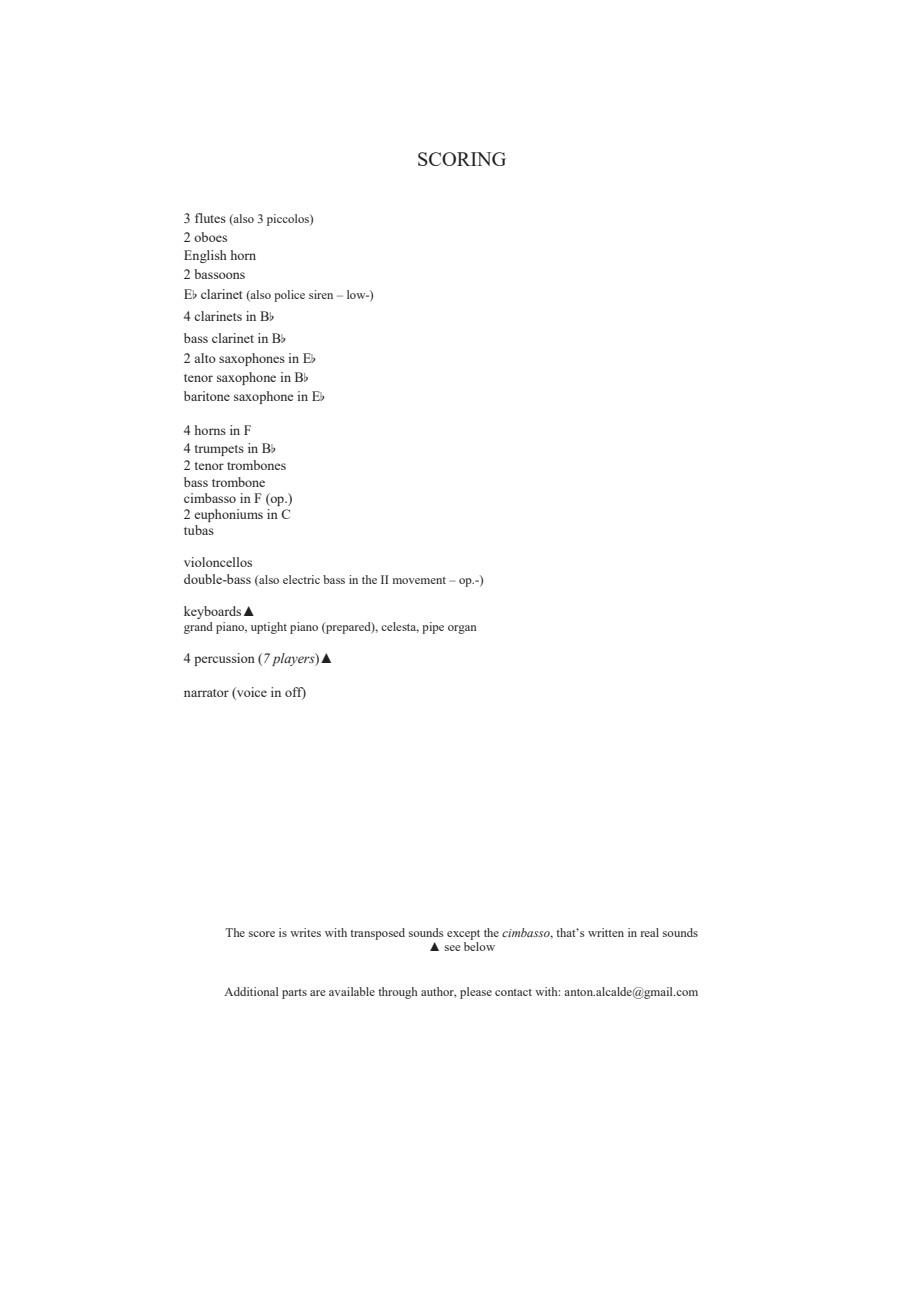 The image size is (924, 1308). What do you see at coordinates (453, 948) in the page?
I see `see` at bounding box center [453, 948].
